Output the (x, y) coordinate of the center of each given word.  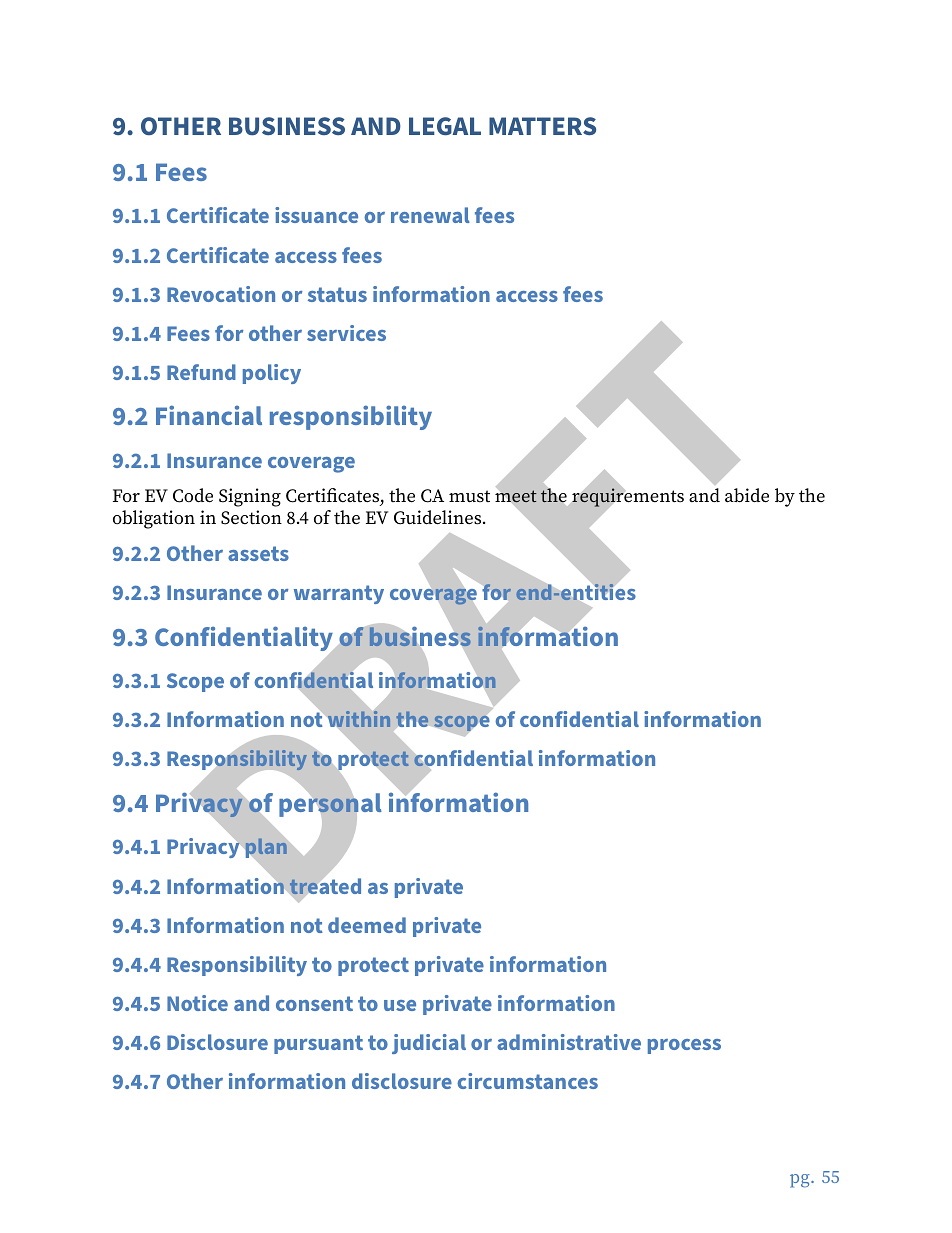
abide (747, 495)
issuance (316, 215)
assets (258, 553)
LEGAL (445, 126)
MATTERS (542, 126)
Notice (197, 1003)
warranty (339, 594)
